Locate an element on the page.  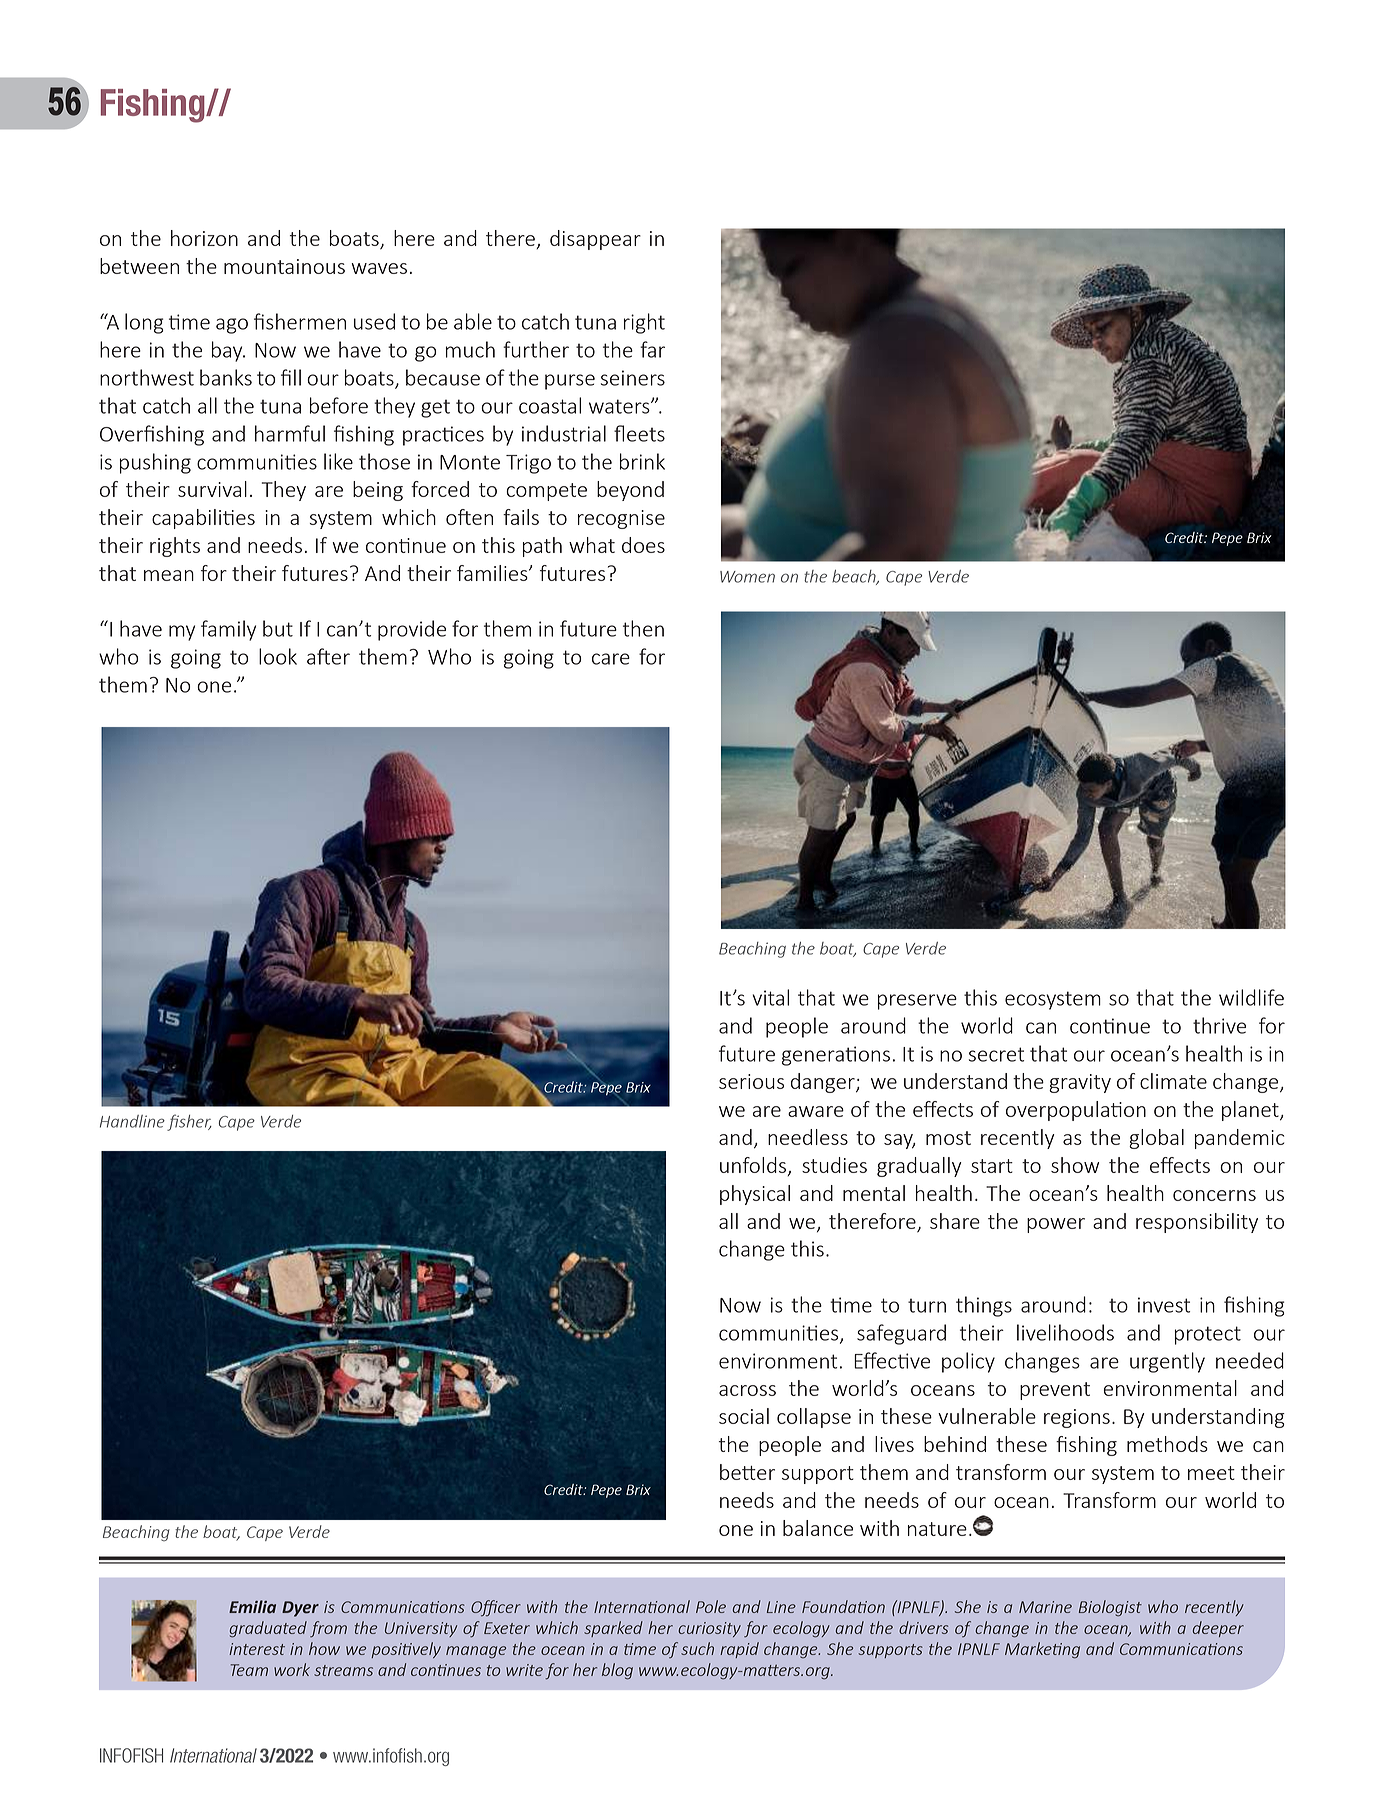
show is located at coordinates (1075, 1165).
